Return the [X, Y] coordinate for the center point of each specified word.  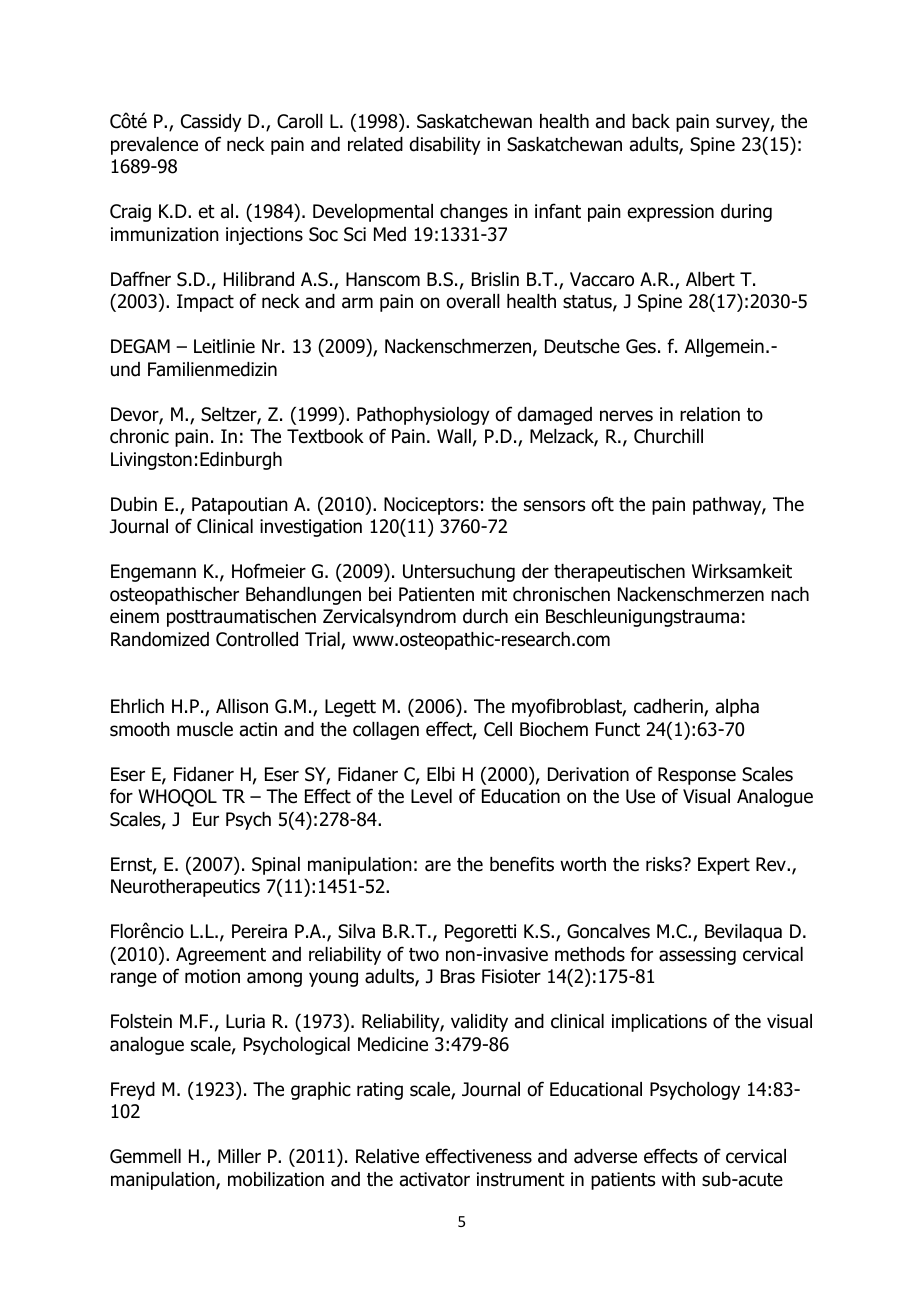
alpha [737, 708]
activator [435, 1179]
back [651, 121]
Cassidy [211, 123]
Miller [239, 1156]
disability [445, 146]
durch [485, 616]
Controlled [257, 639]
